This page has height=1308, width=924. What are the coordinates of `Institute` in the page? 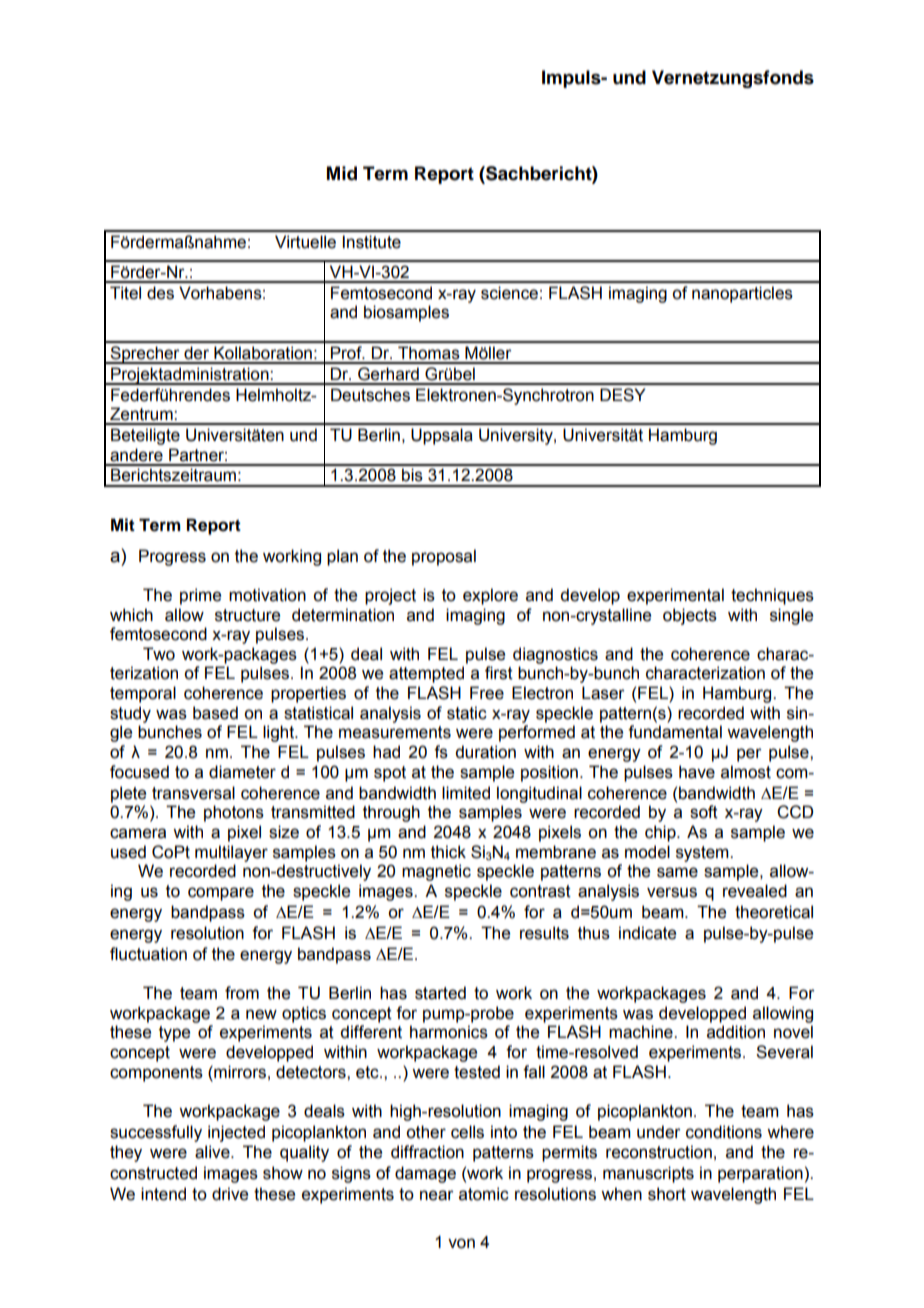 It's located at (372, 242).
